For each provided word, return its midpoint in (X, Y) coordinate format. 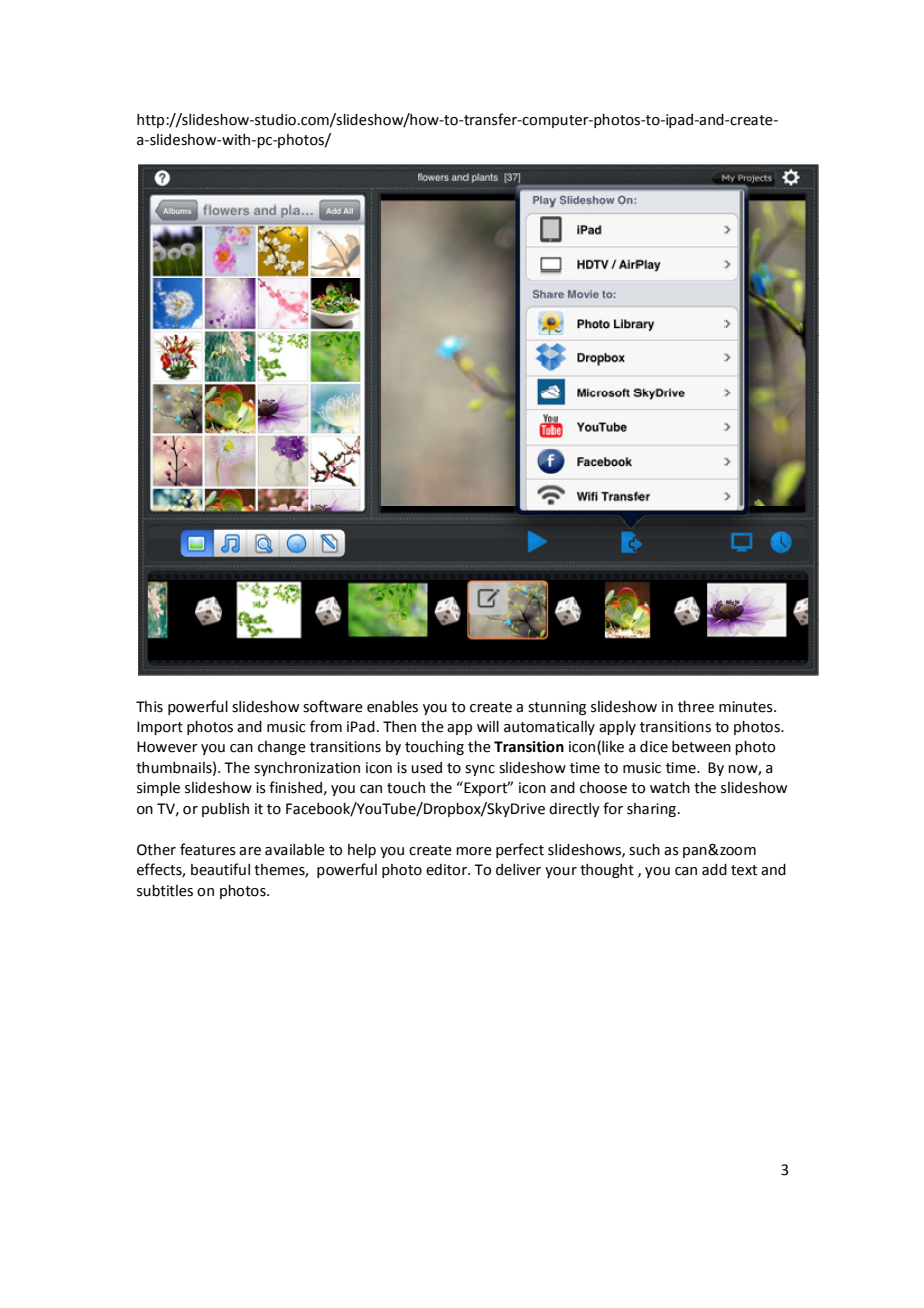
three (696, 707)
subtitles (165, 891)
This (149, 707)
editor (447, 870)
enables (392, 707)
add (714, 870)
